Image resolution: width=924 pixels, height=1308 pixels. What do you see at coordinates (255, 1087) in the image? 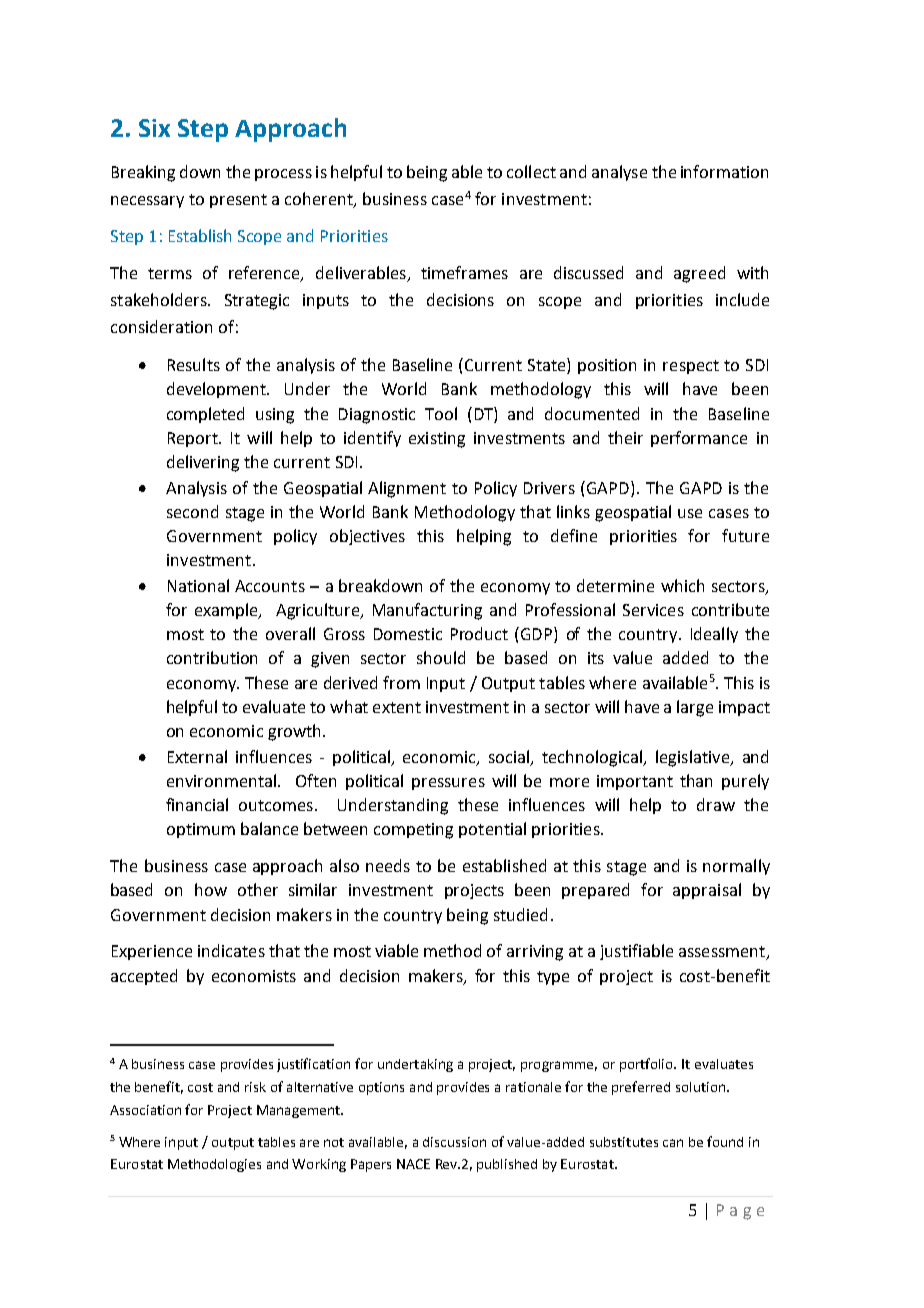
I see `risk` at bounding box center [255, 1087].
